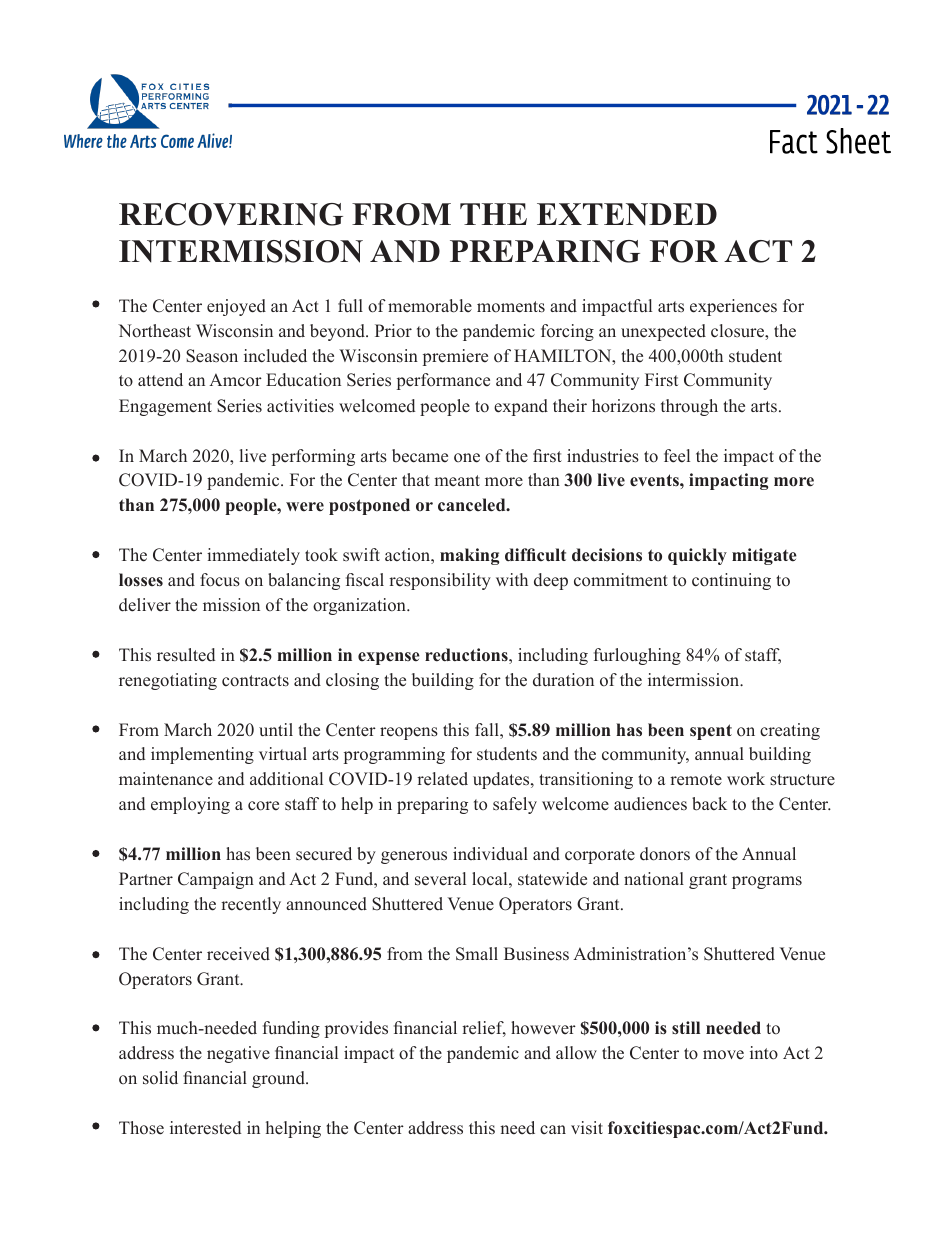  Describe the element at coordinates (253, 556) in the screenshot. I see `immediately` at that location.
